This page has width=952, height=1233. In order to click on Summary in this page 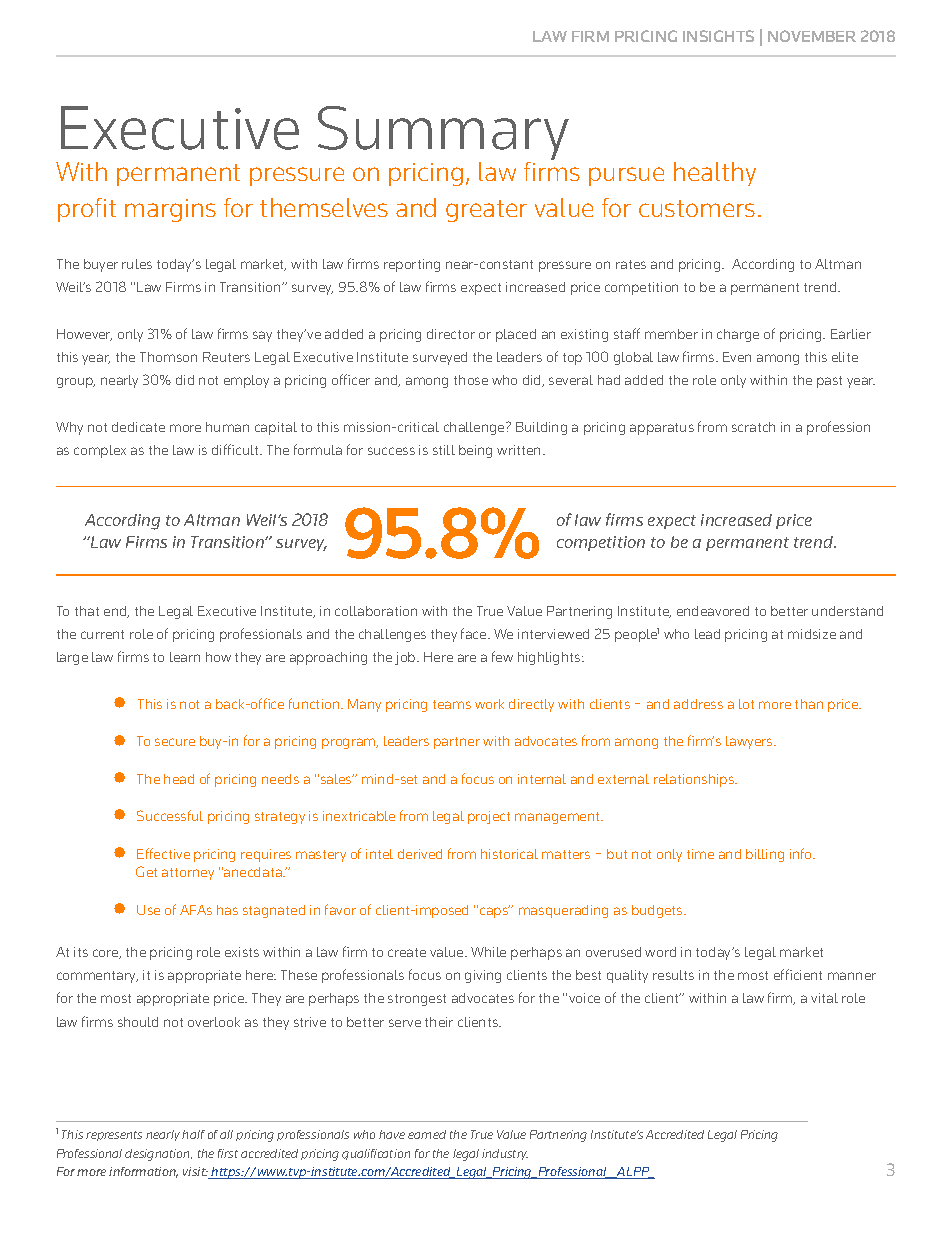, I will do `click(443, 134)`.
